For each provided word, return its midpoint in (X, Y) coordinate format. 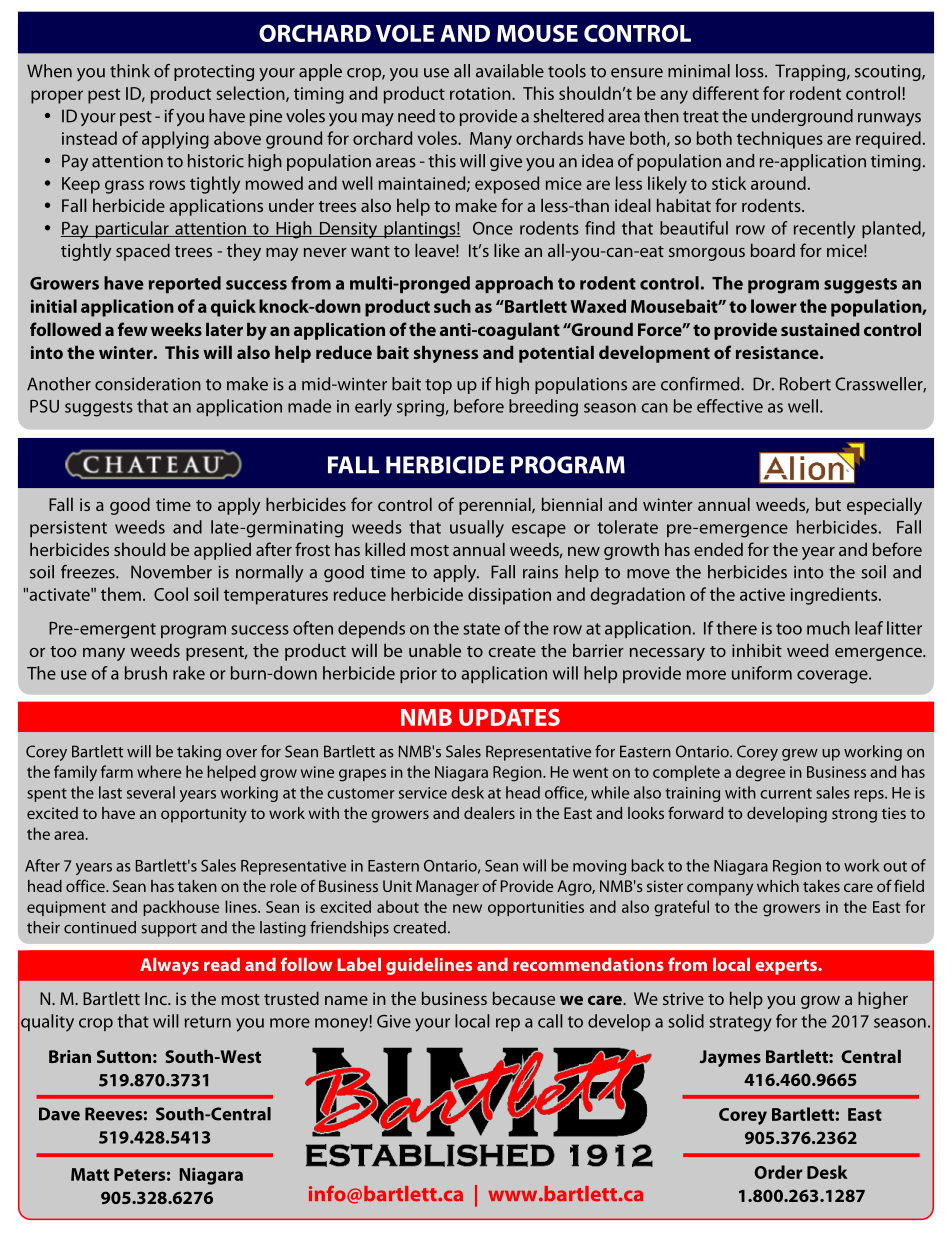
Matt (90, 1174)
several (151, 792)
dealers (489, 813)
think (130, 71)
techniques (780, 140)
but (828, 504)
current (786, 793)
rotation (481, 93)
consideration (148, 384)
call (550, 1021)
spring (421, 408)
